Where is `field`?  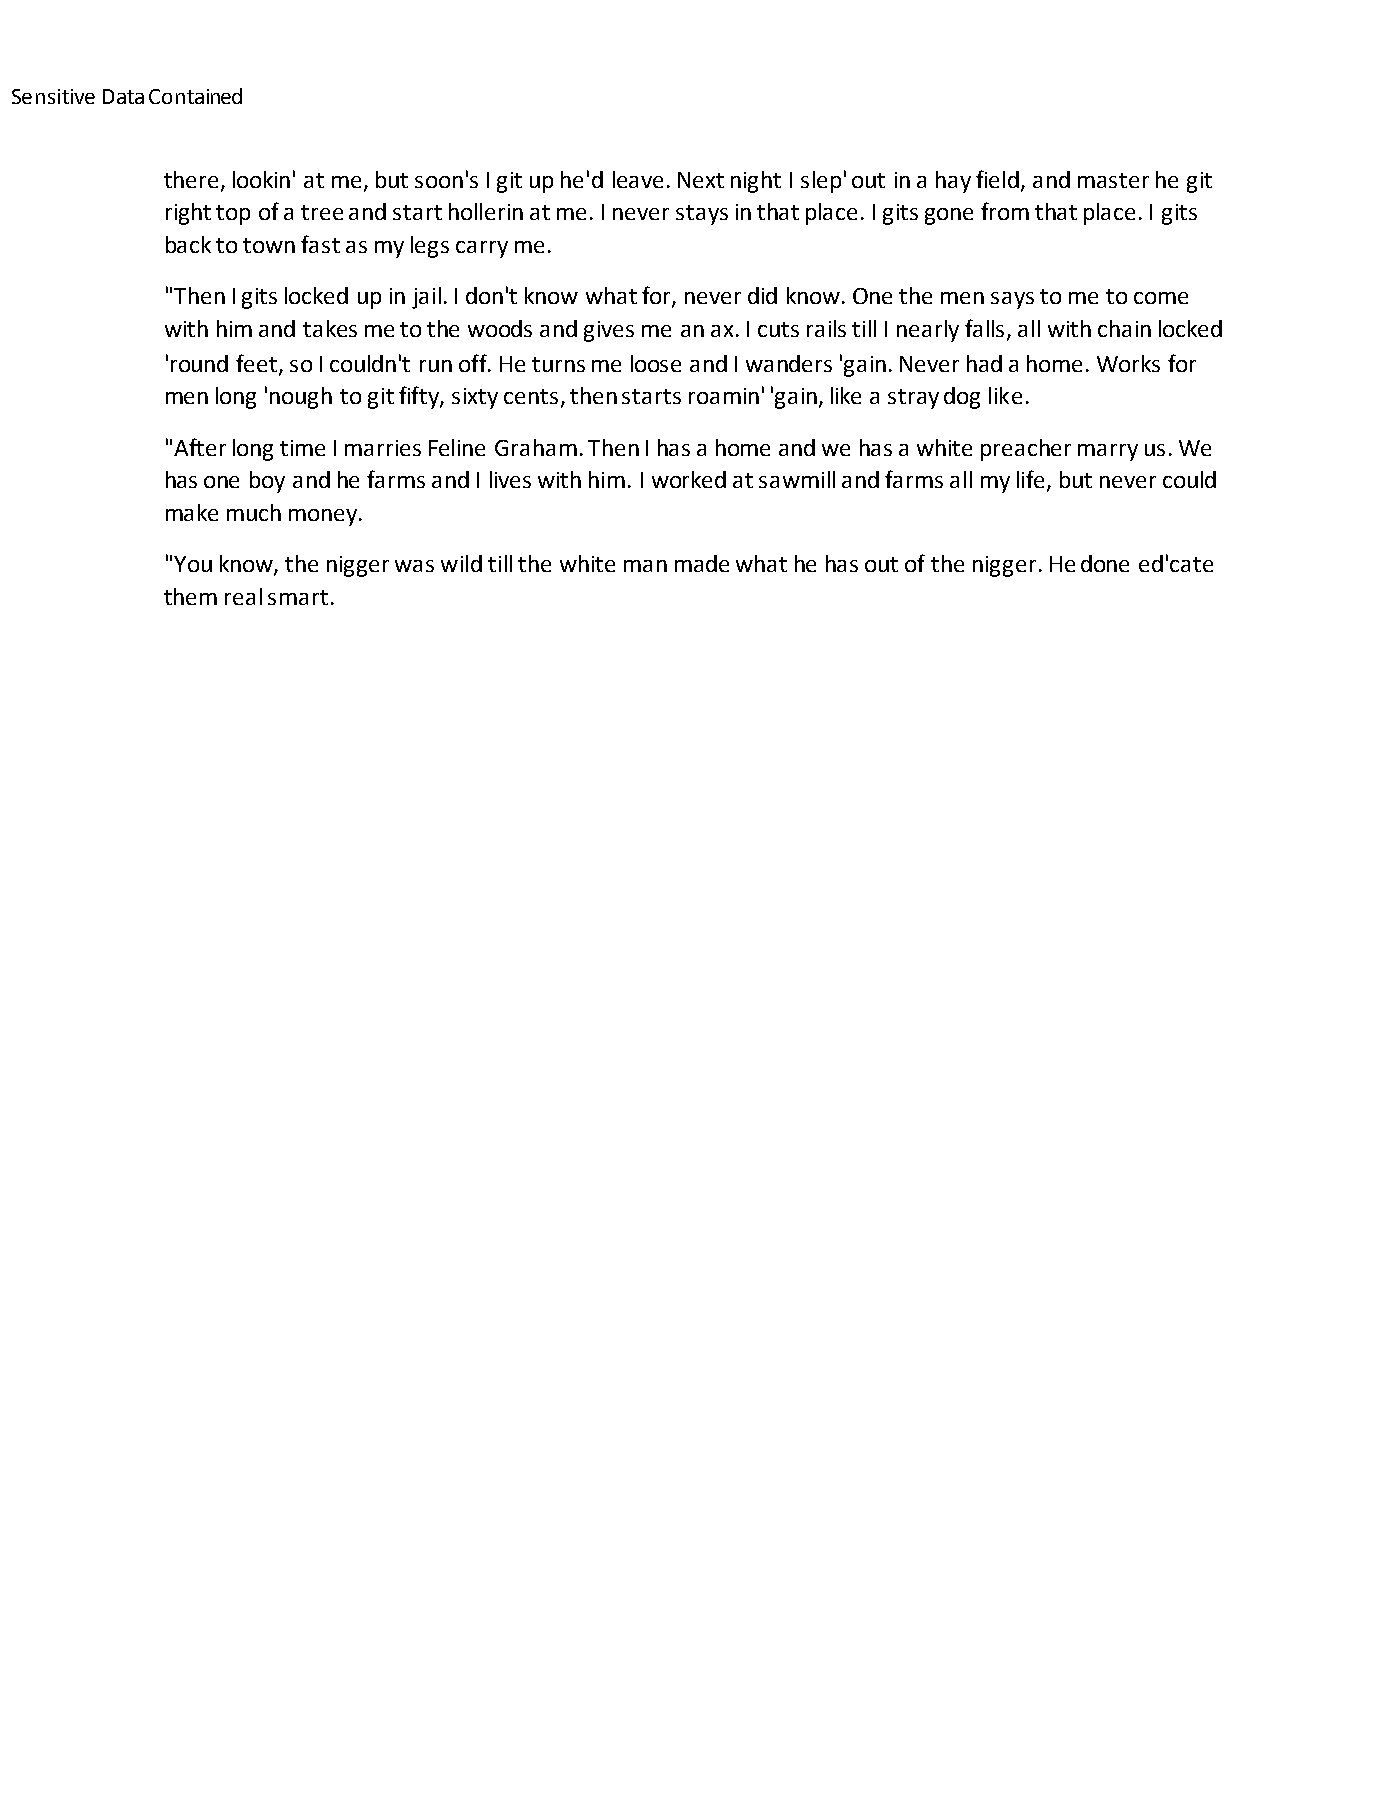 field is located at coordinates (999, 180).
